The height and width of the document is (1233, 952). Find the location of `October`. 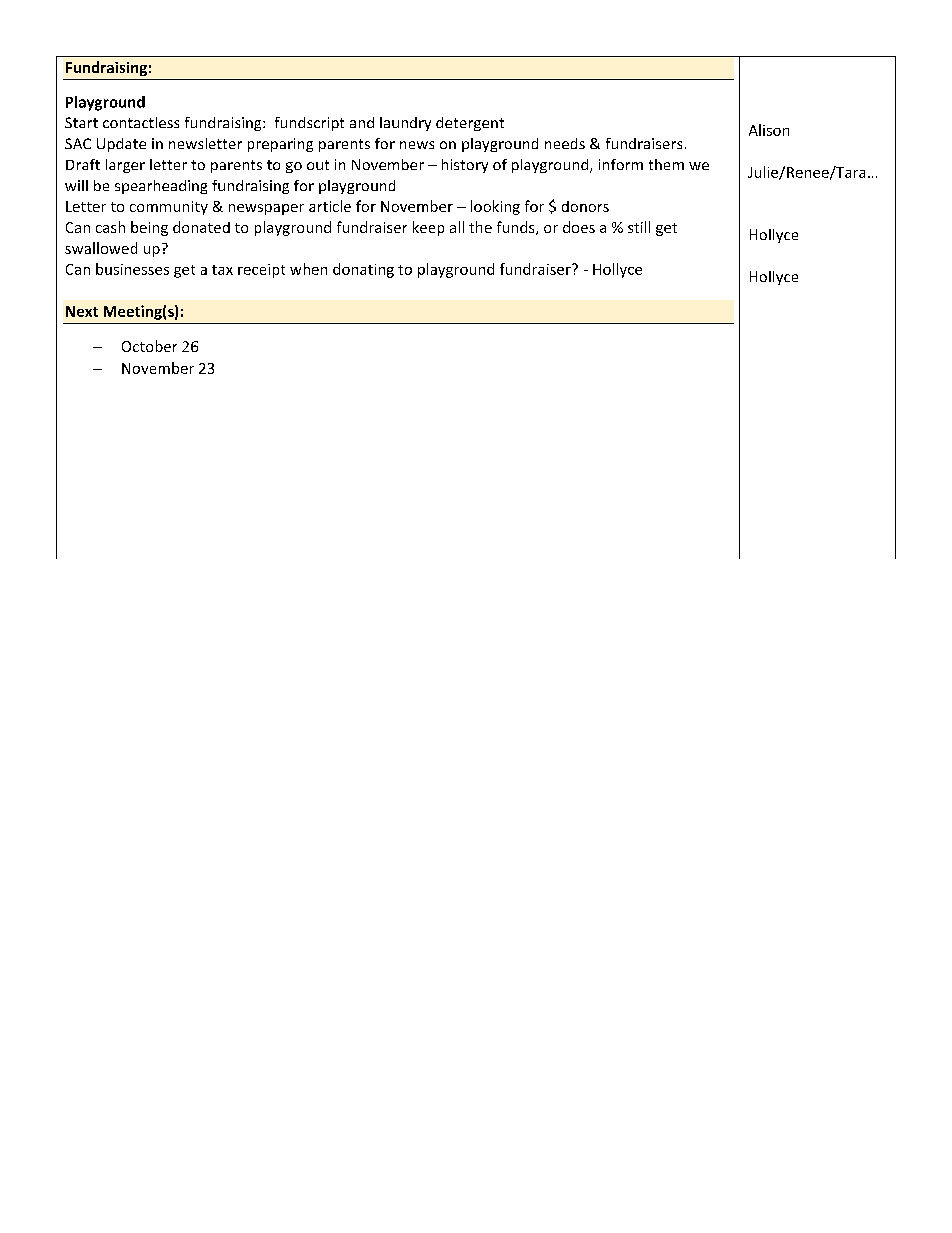

October is located at coordinates (149, 346).
